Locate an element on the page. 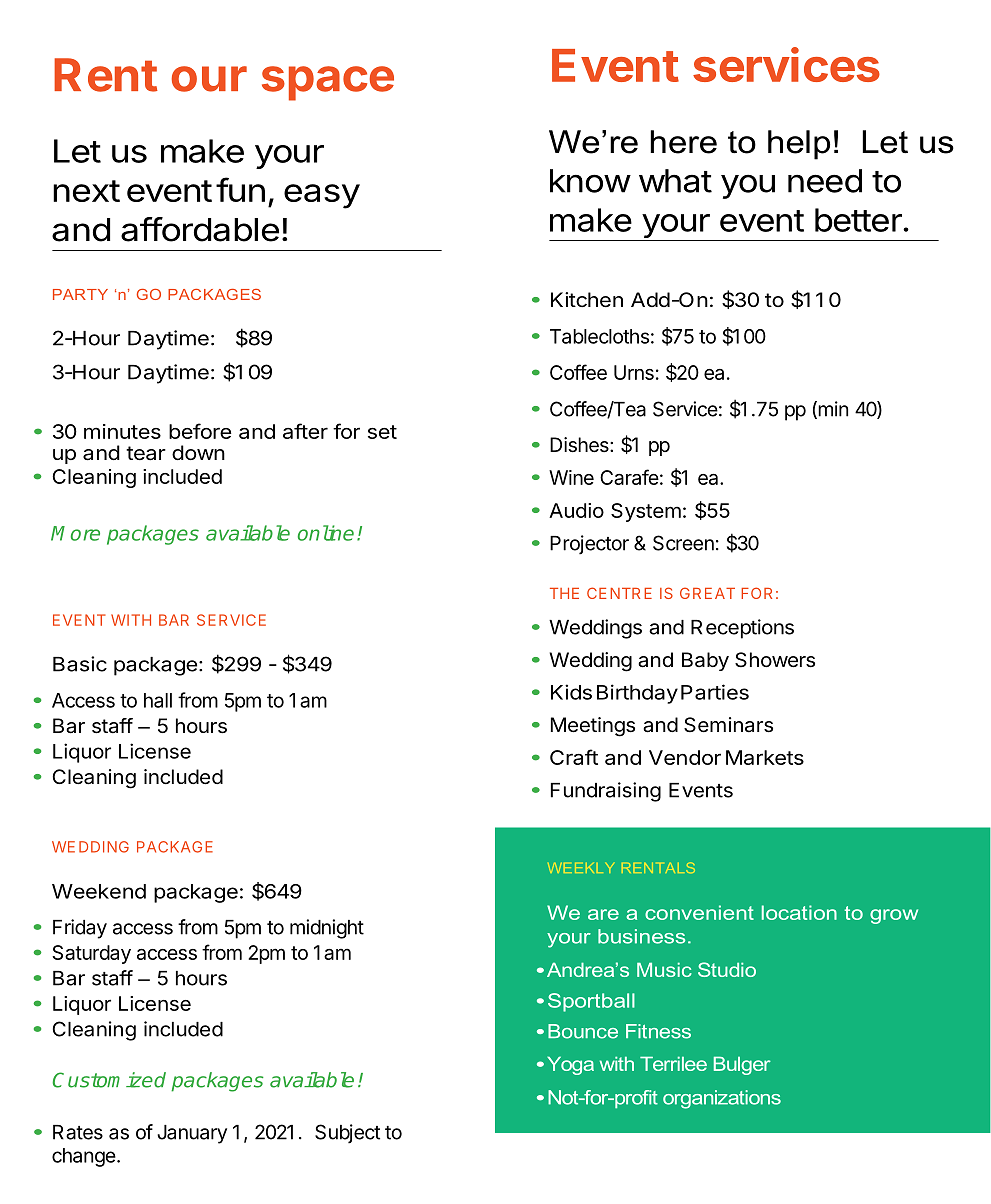 The image size is (991, 1204). help is located at coordinates (799, 145).
